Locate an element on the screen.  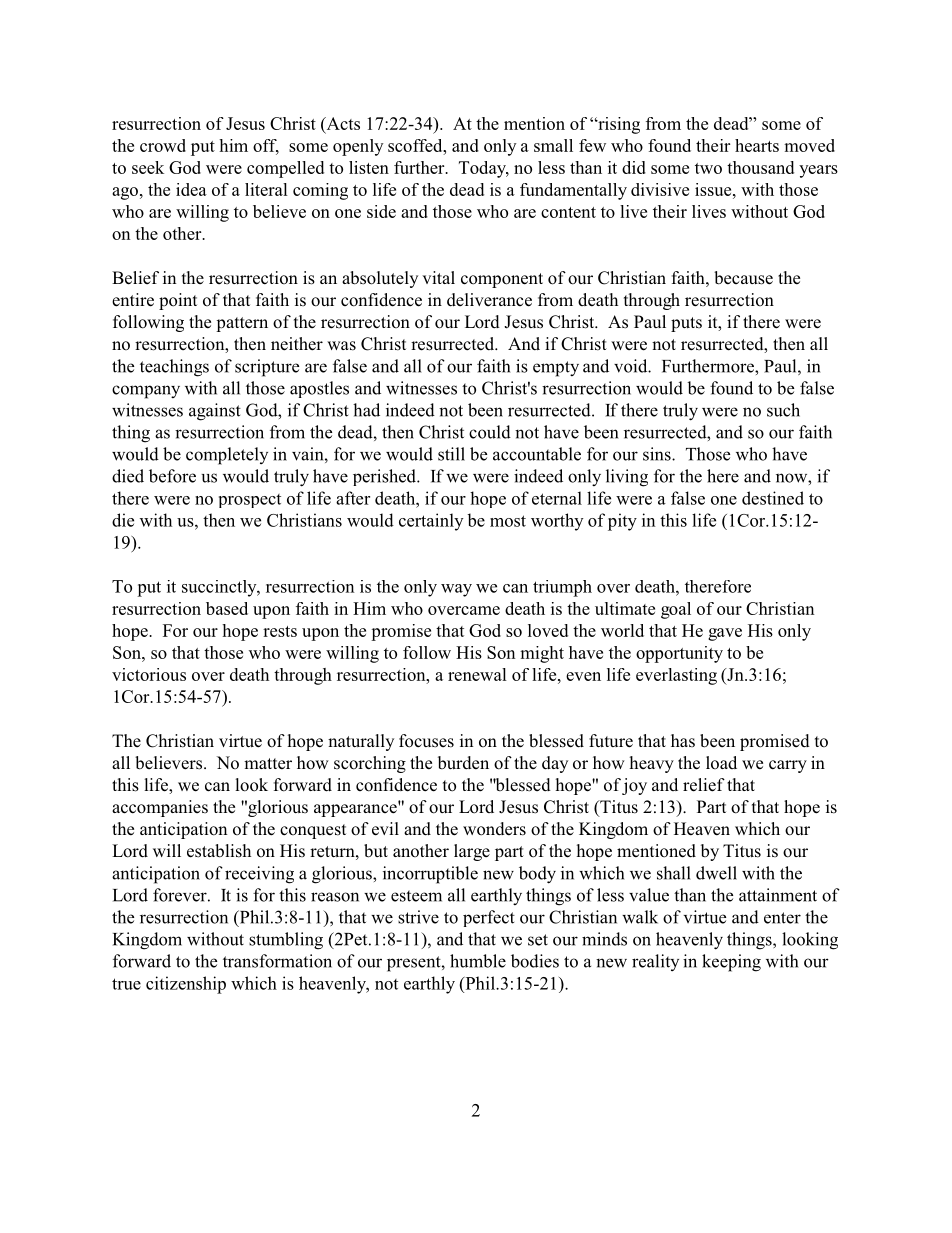
way is located at coordinates (456, 590).
